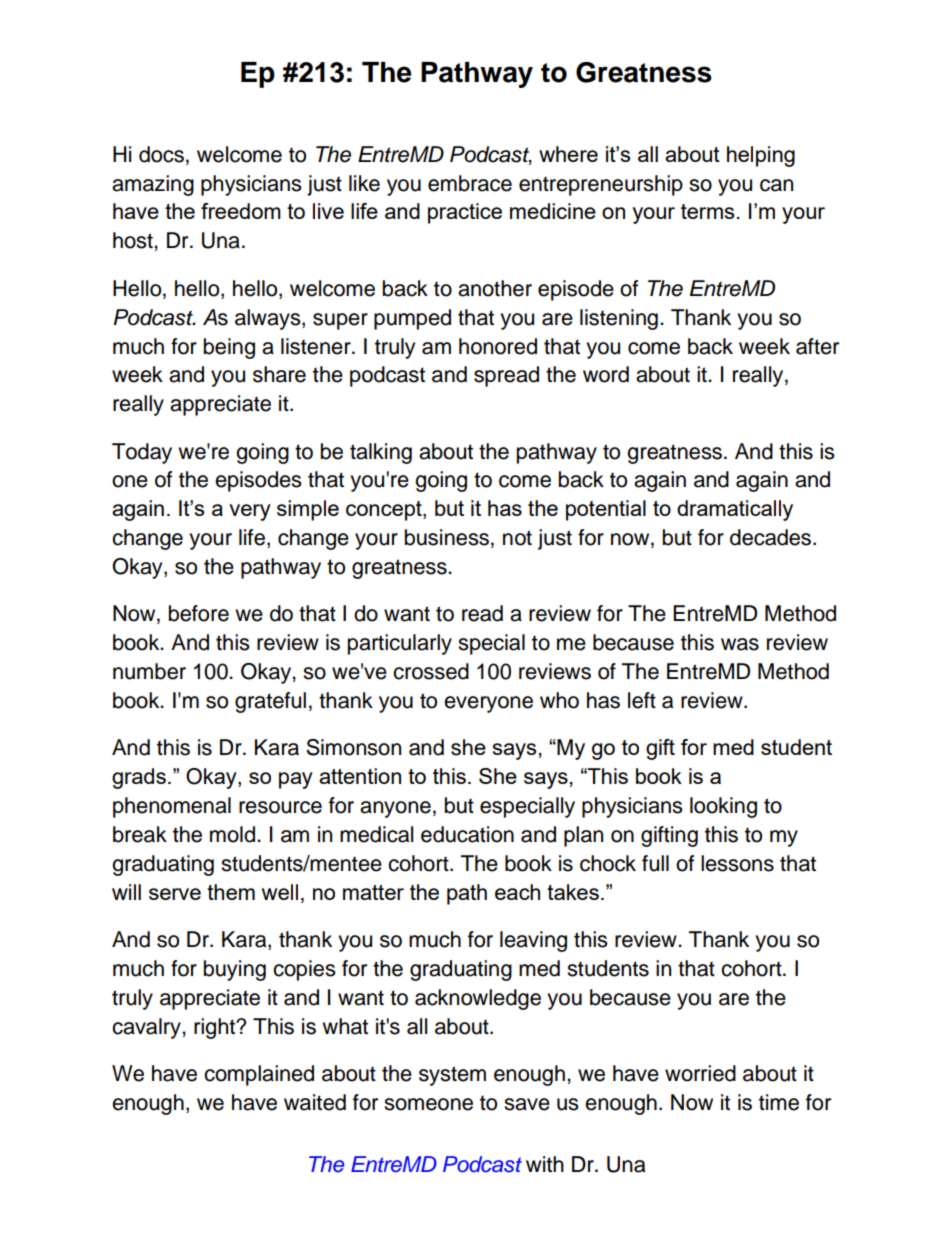 This document has height=1233, width=952. Describe the element at coordinates (259, 1075) in the document. I see `complained` at that location.
